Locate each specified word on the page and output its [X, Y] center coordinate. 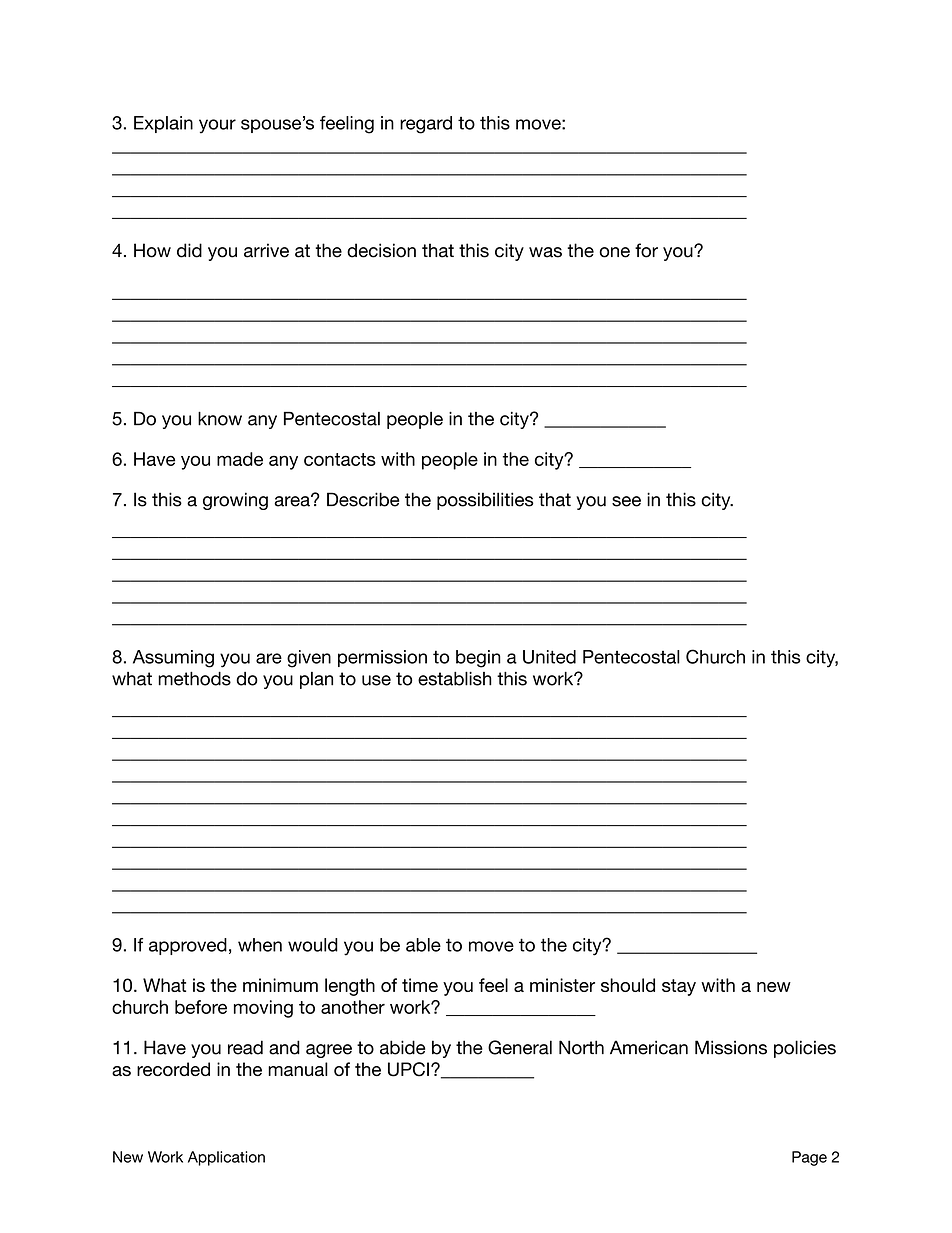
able [423, 945]
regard [426, 125]
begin [478, 659]
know [220, 418]
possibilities [485, 501]
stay [679, 987]
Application [226, 1158]
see [626, 501]
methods [194, 678]
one [614, 252]
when [260, 945]
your [217, 126]
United [549, 657]
